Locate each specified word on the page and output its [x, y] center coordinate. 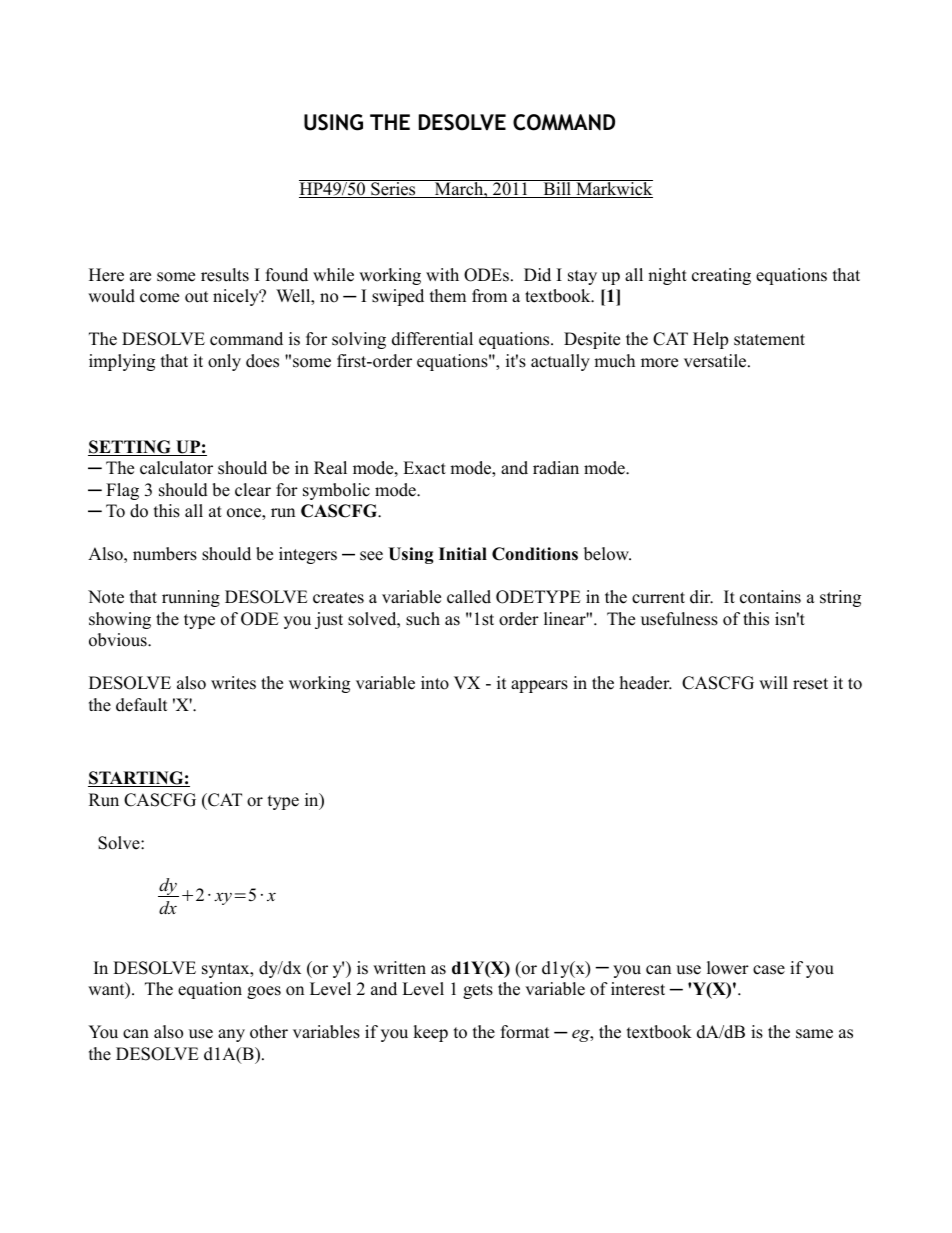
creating [721, 276]
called [469, 597]
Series [393, 189]
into [435, 683]
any [231, 1035]
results [225, 275]
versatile [716, 361]
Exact [424, 468]
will [773, 682]
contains [770, 597]
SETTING [131, 448]
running [191, 598]
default [142, 705]
